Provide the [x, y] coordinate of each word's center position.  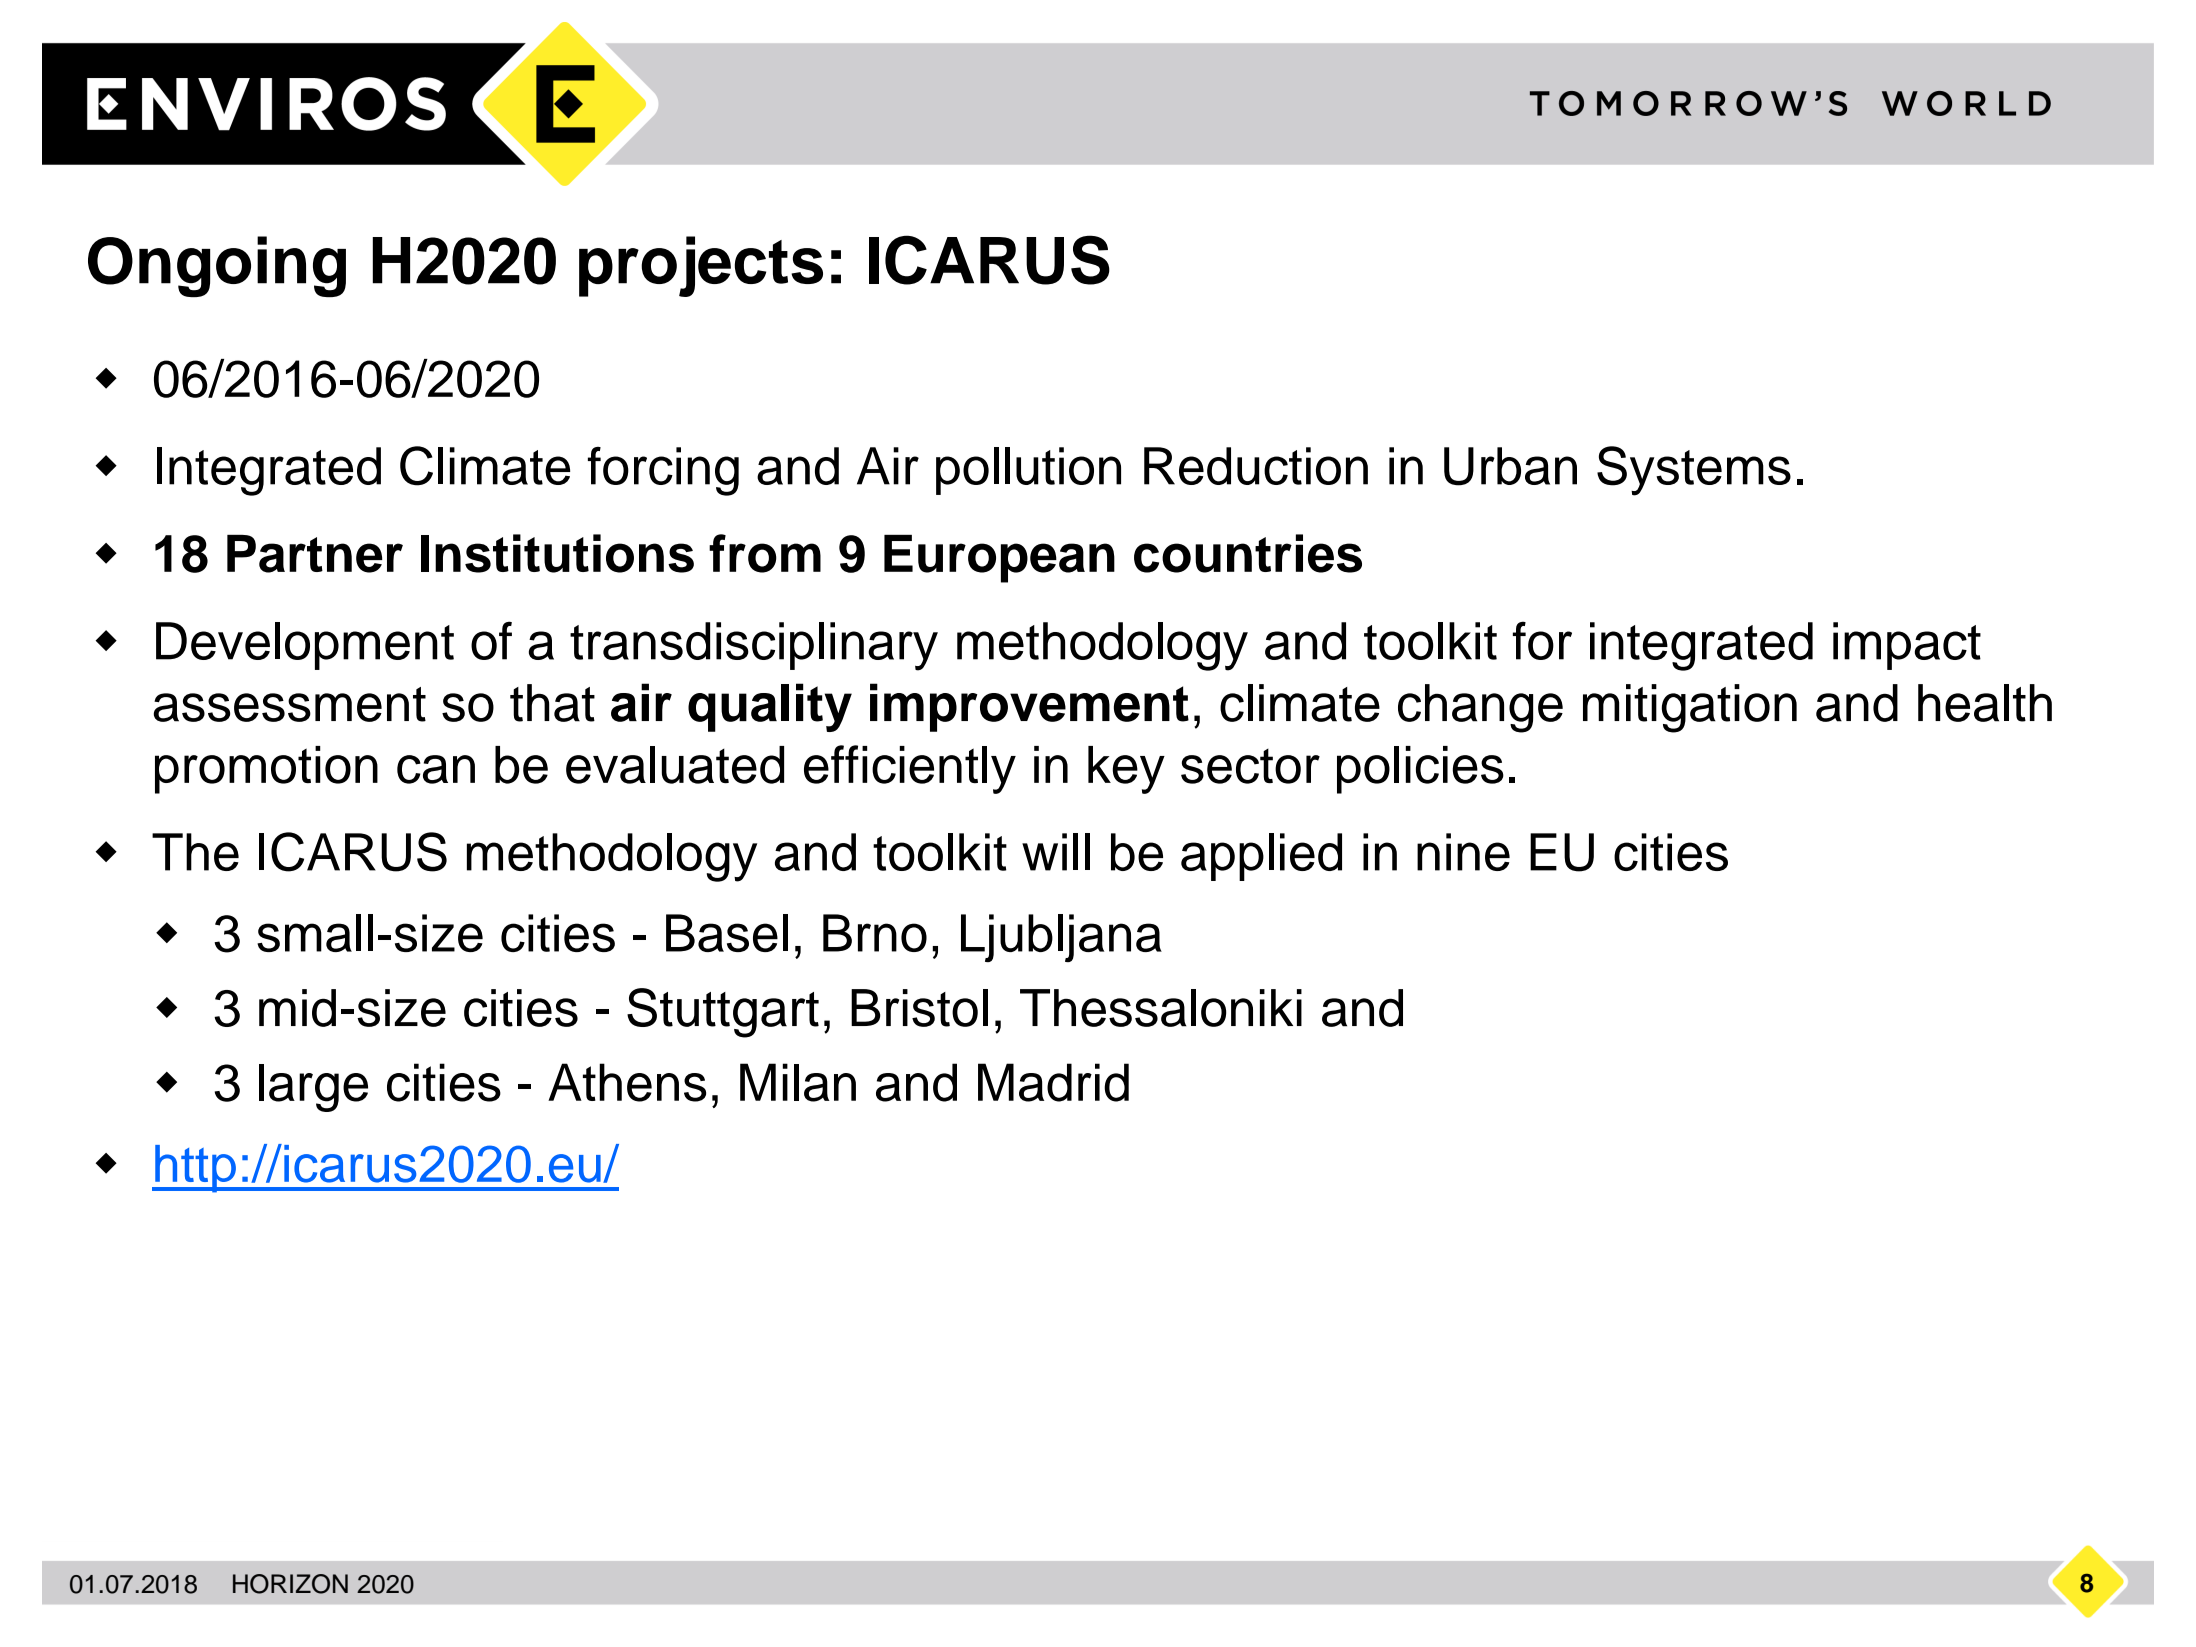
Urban [1510, 466]
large [313, 1088]
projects [701, 266]
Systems [1694, 471]
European [999, 559]
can [436, 769]
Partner [315, 554]
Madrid [1053, 1082]
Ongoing [217, 267]
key [1126, 770]
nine [1463, 852]
